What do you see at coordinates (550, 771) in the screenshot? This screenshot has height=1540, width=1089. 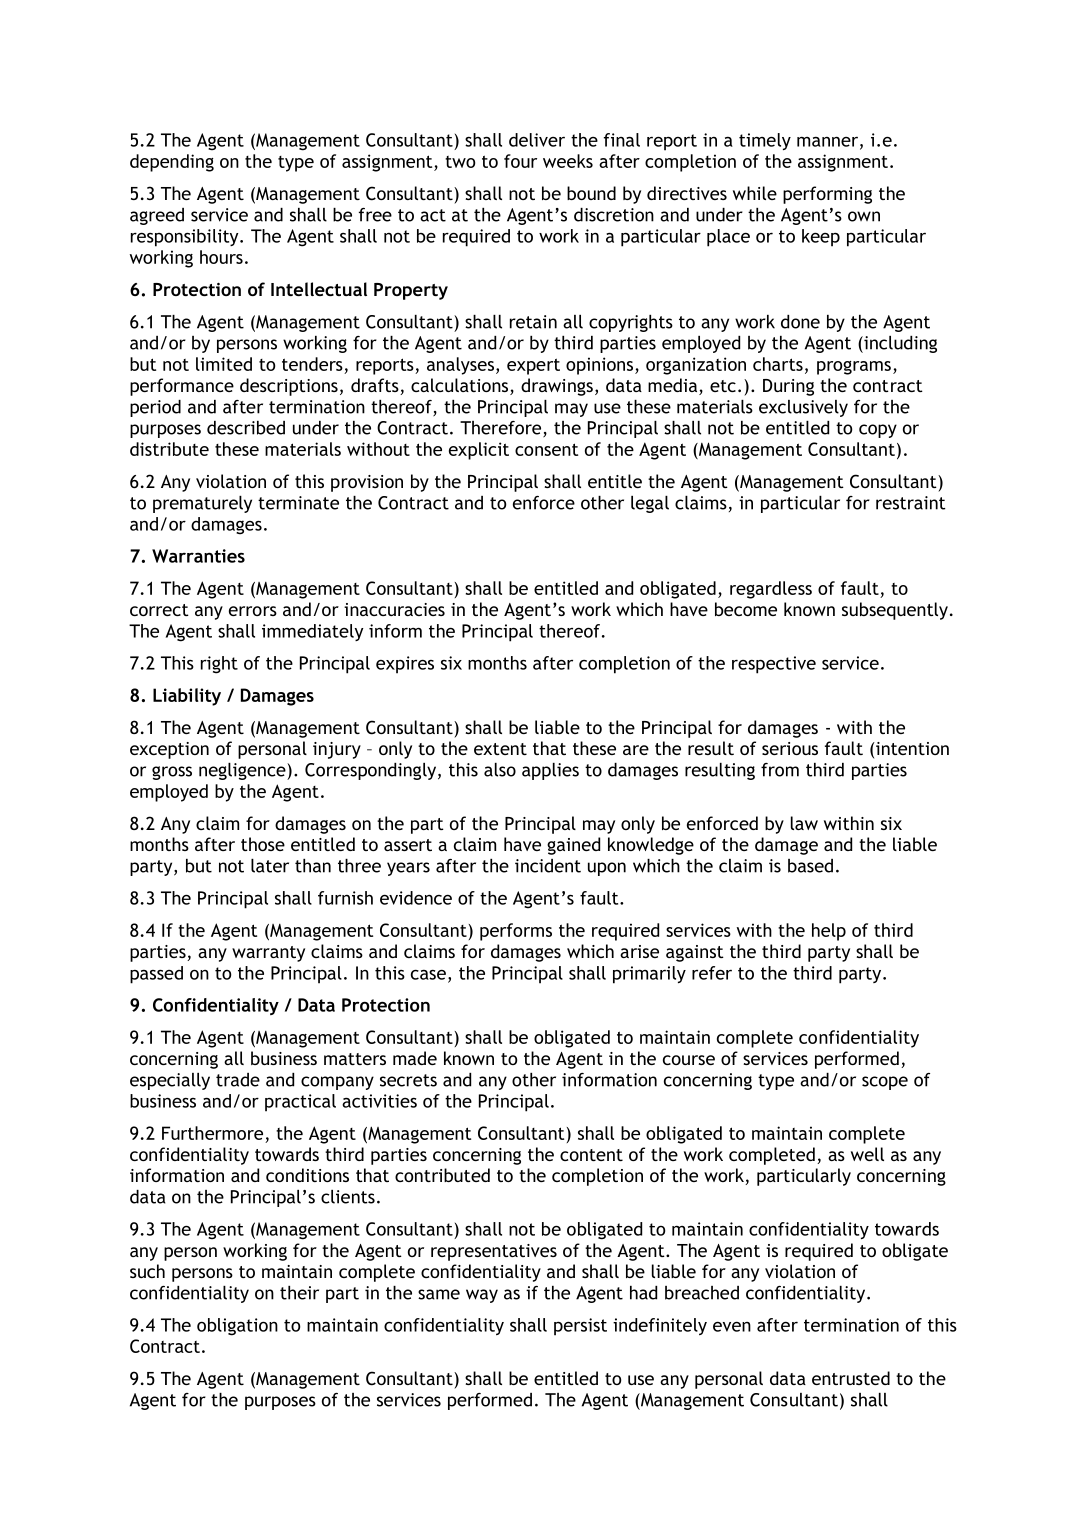 I see `applies` at bounding box center [550, 771].
